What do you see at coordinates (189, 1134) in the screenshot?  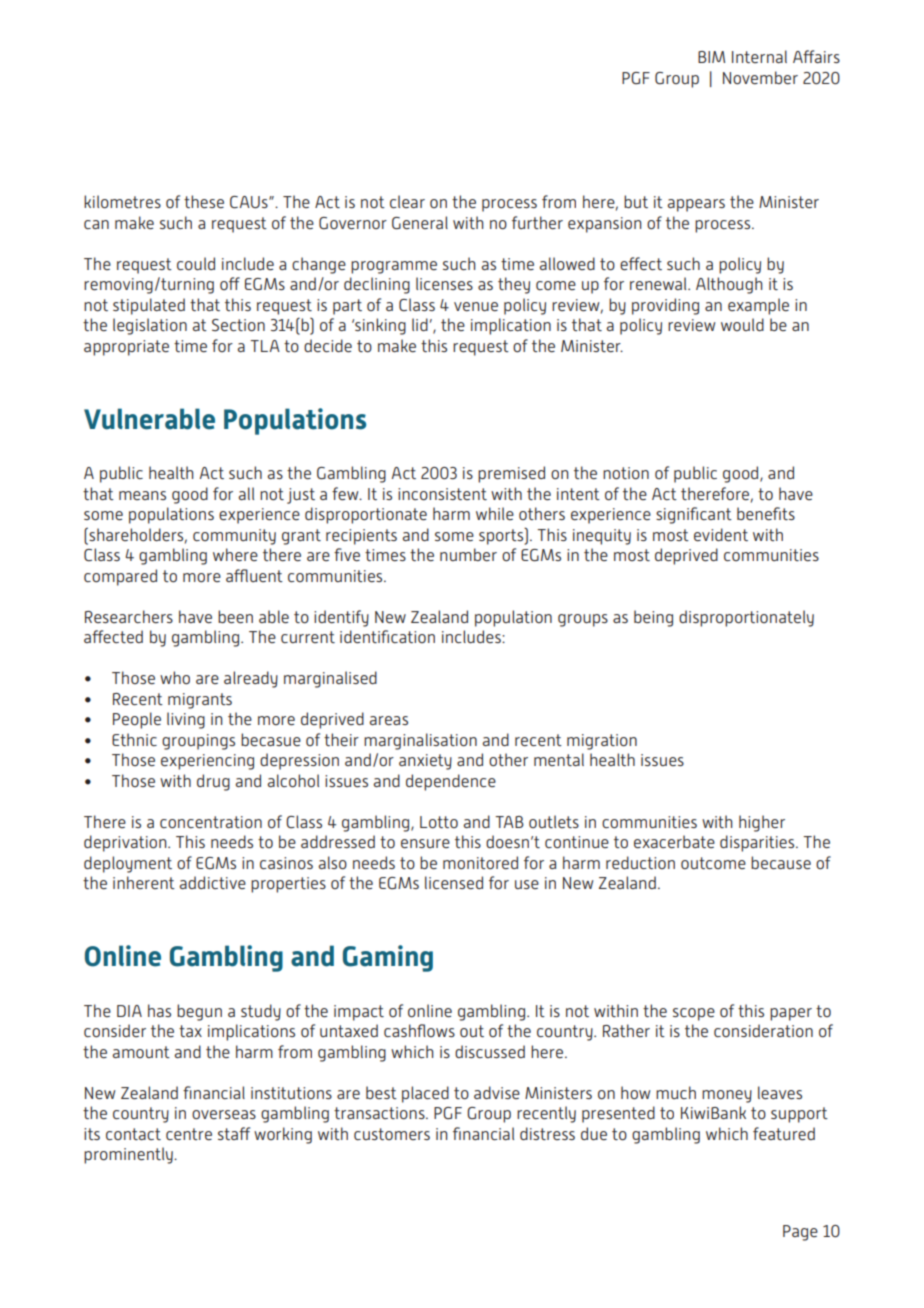 I see `centre` at bounding box center [189, 1134].
